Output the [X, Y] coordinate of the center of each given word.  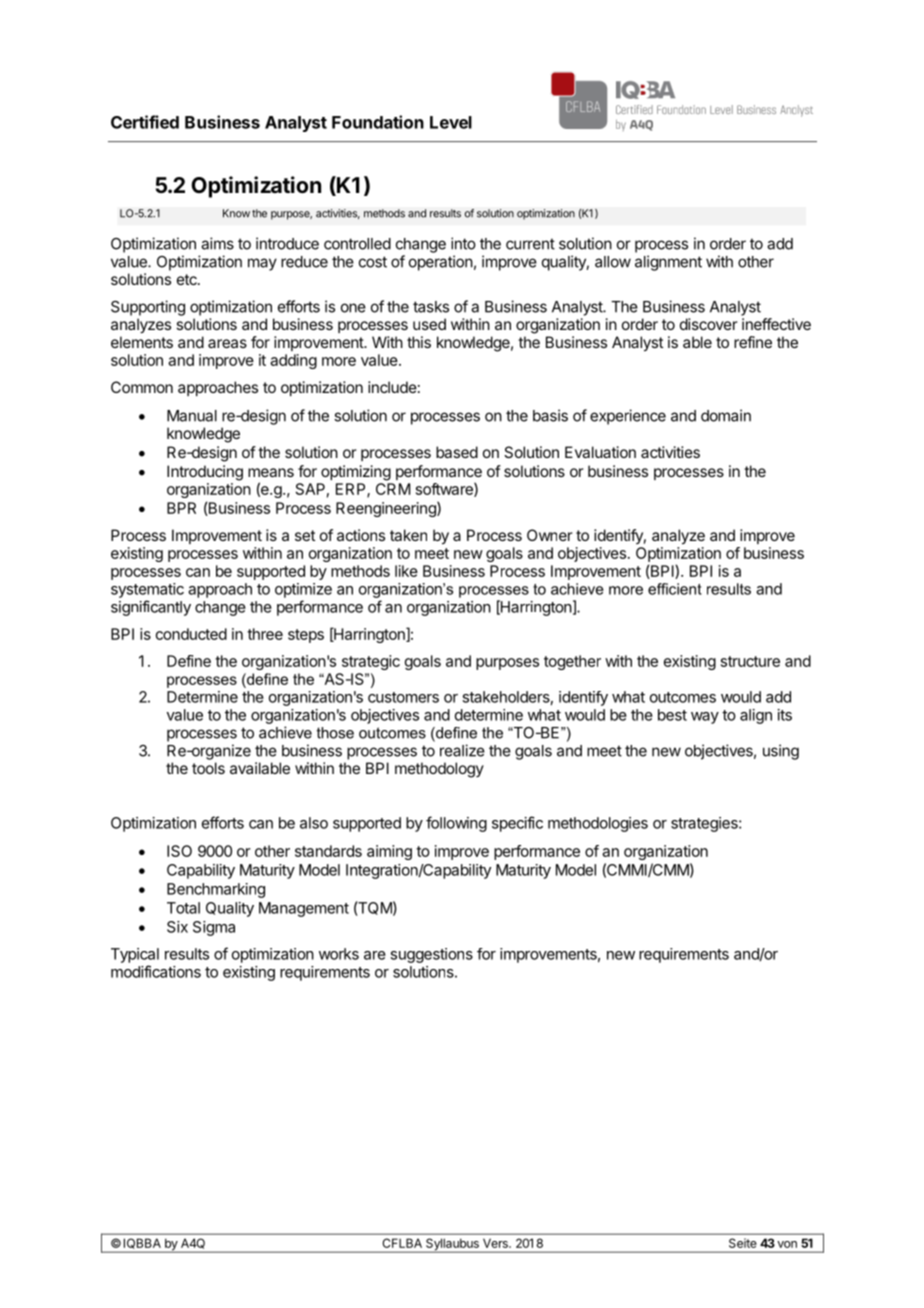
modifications [156, 971]
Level [451, 122]
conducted [191, 634]
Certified [145, 122]
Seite [742, 1243]
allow [613, 262]
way [705, 718]
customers [403, 697]
